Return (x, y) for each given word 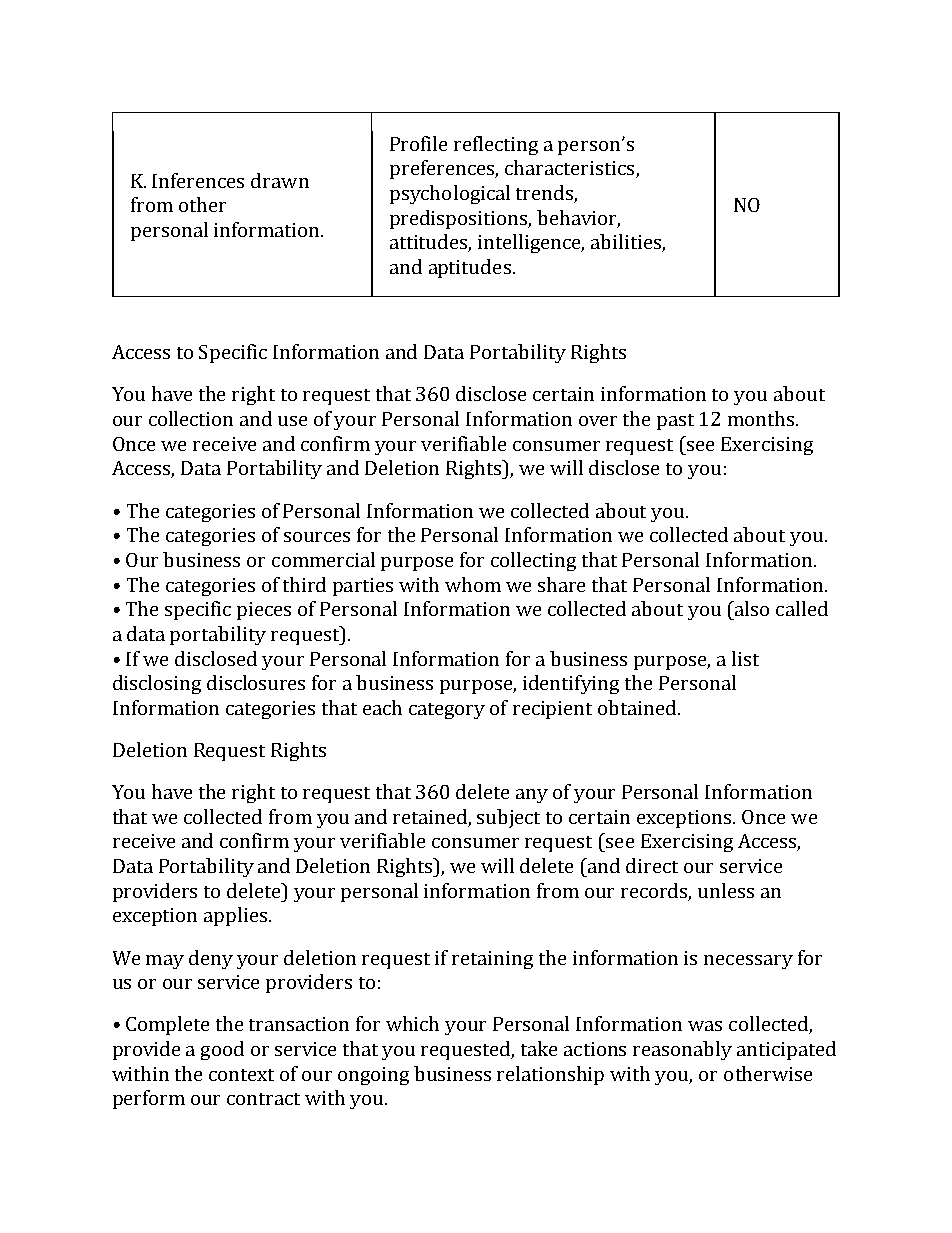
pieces (264, 611)
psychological (450, 194)
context (241, 1075)
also (750, 608)
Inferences (198, 180)
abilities (627, 243)
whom (473, 584)
